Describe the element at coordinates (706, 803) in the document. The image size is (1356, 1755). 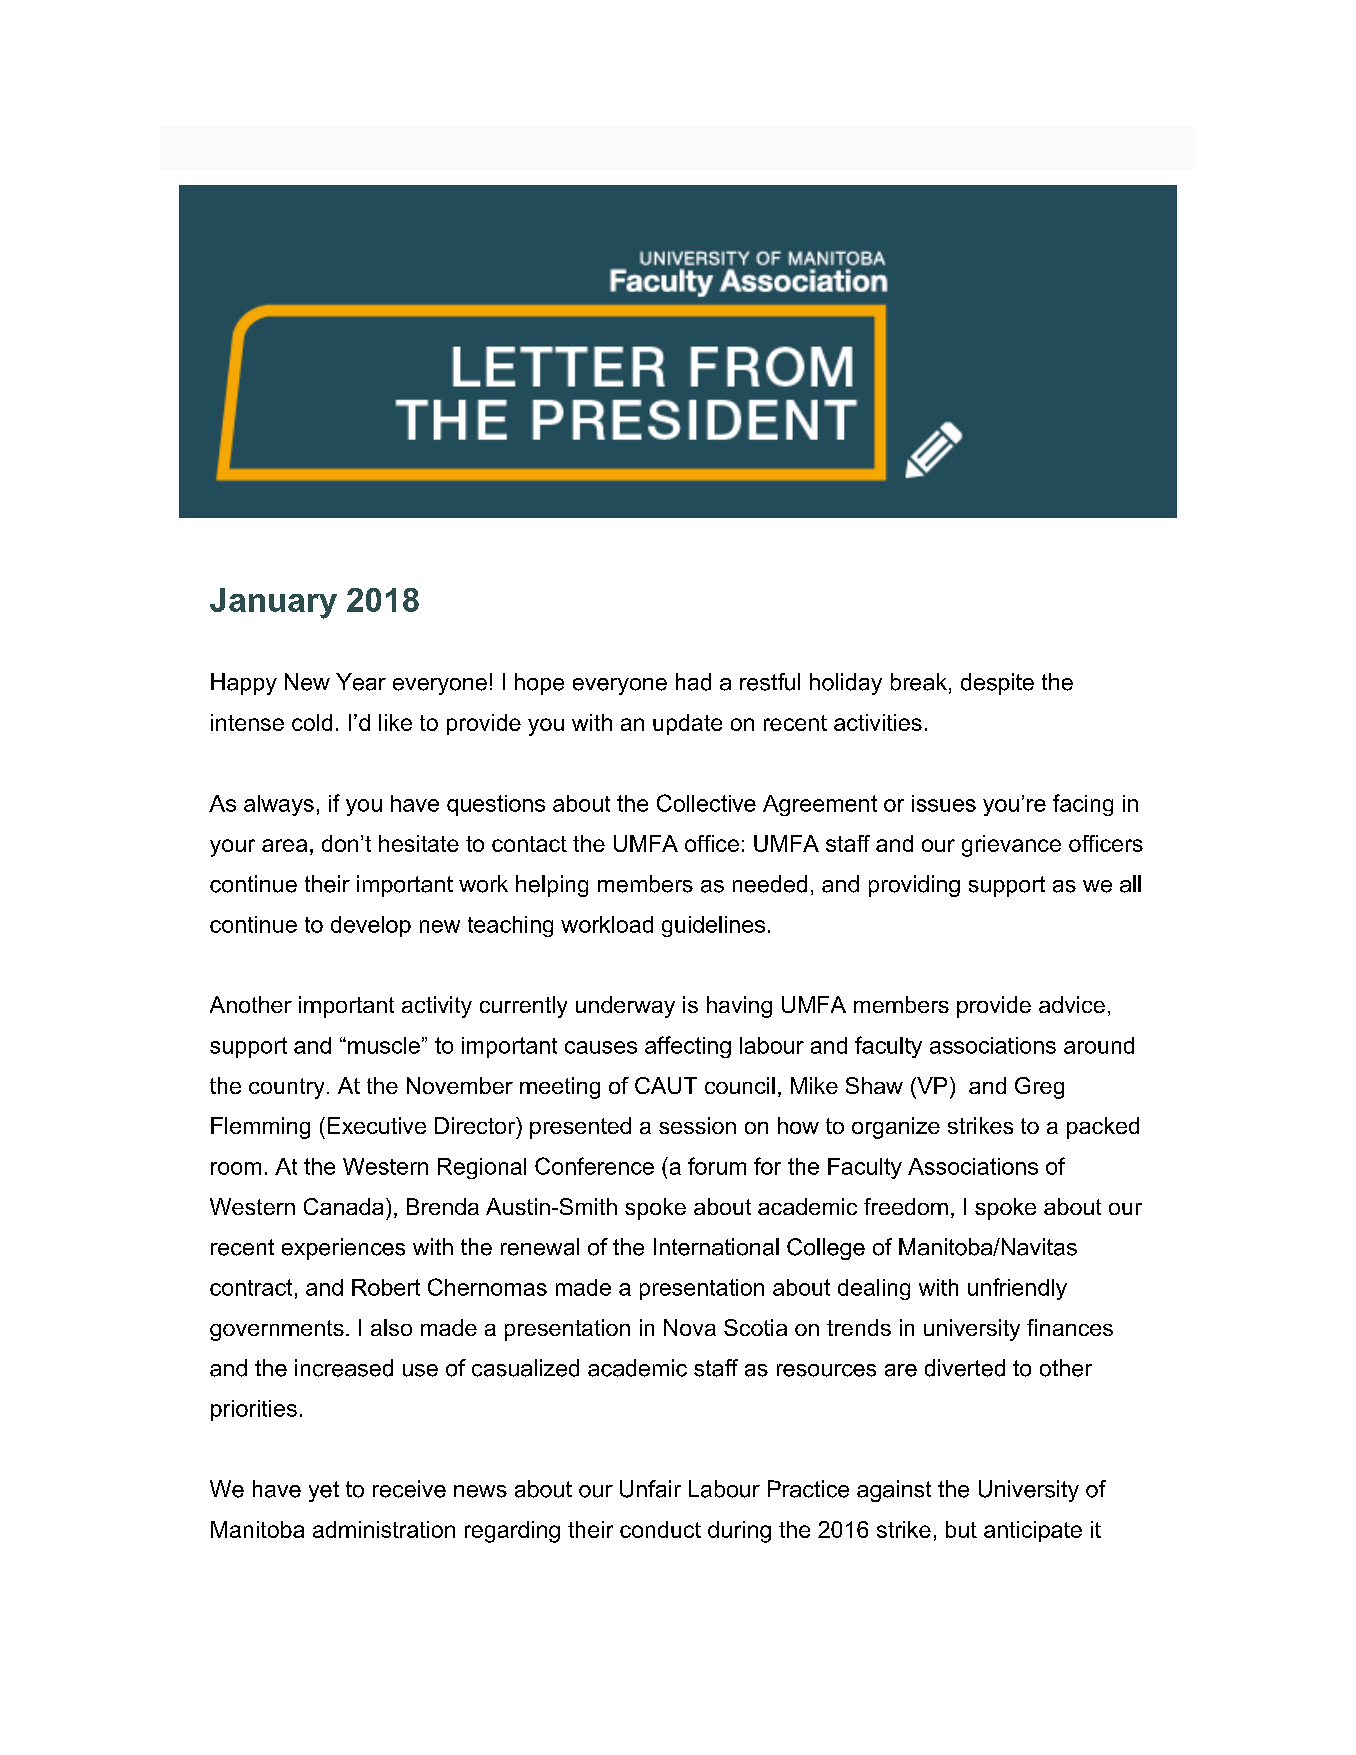
I see `Collective` at that location.
